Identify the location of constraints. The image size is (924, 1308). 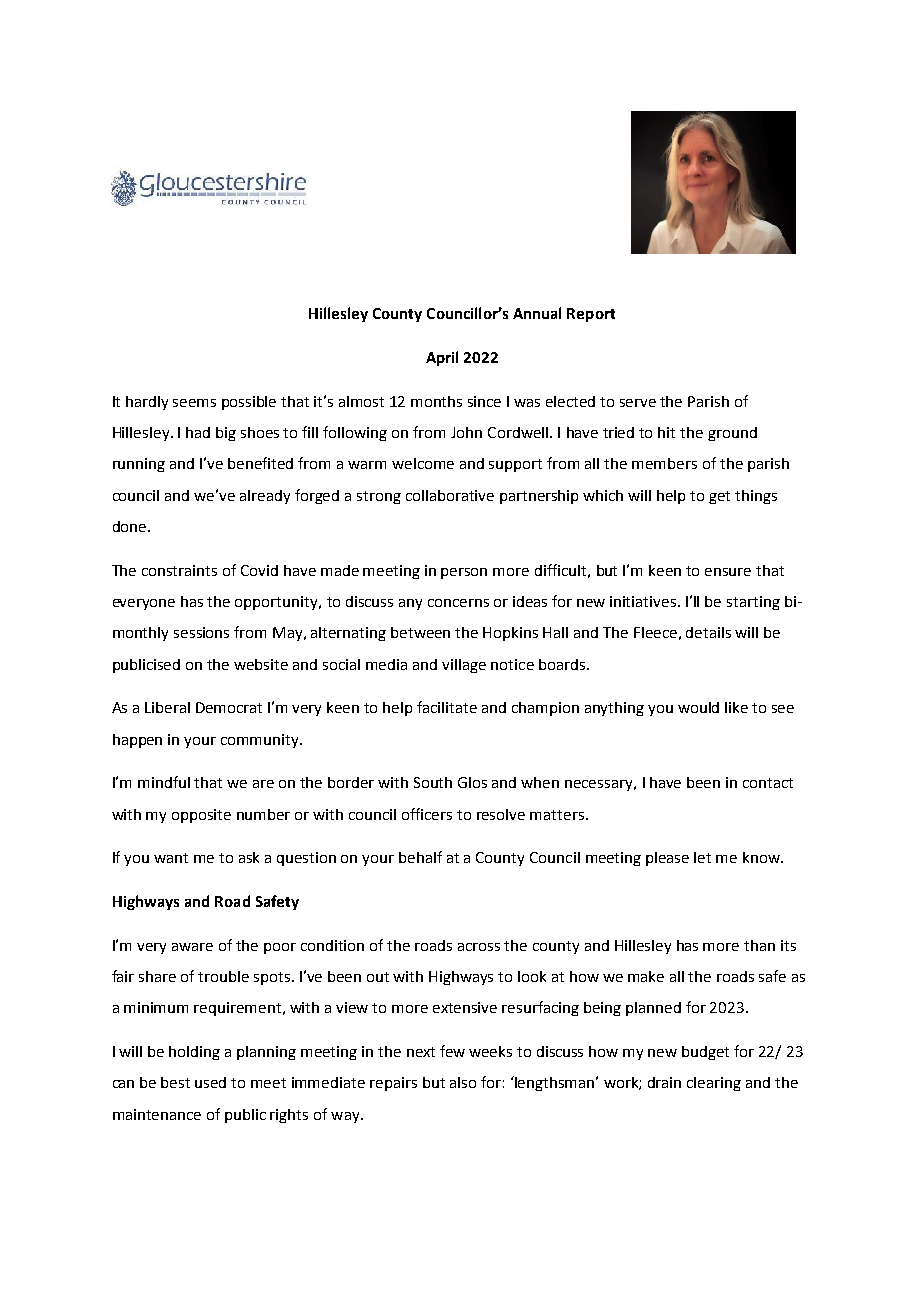
(179, 570).
